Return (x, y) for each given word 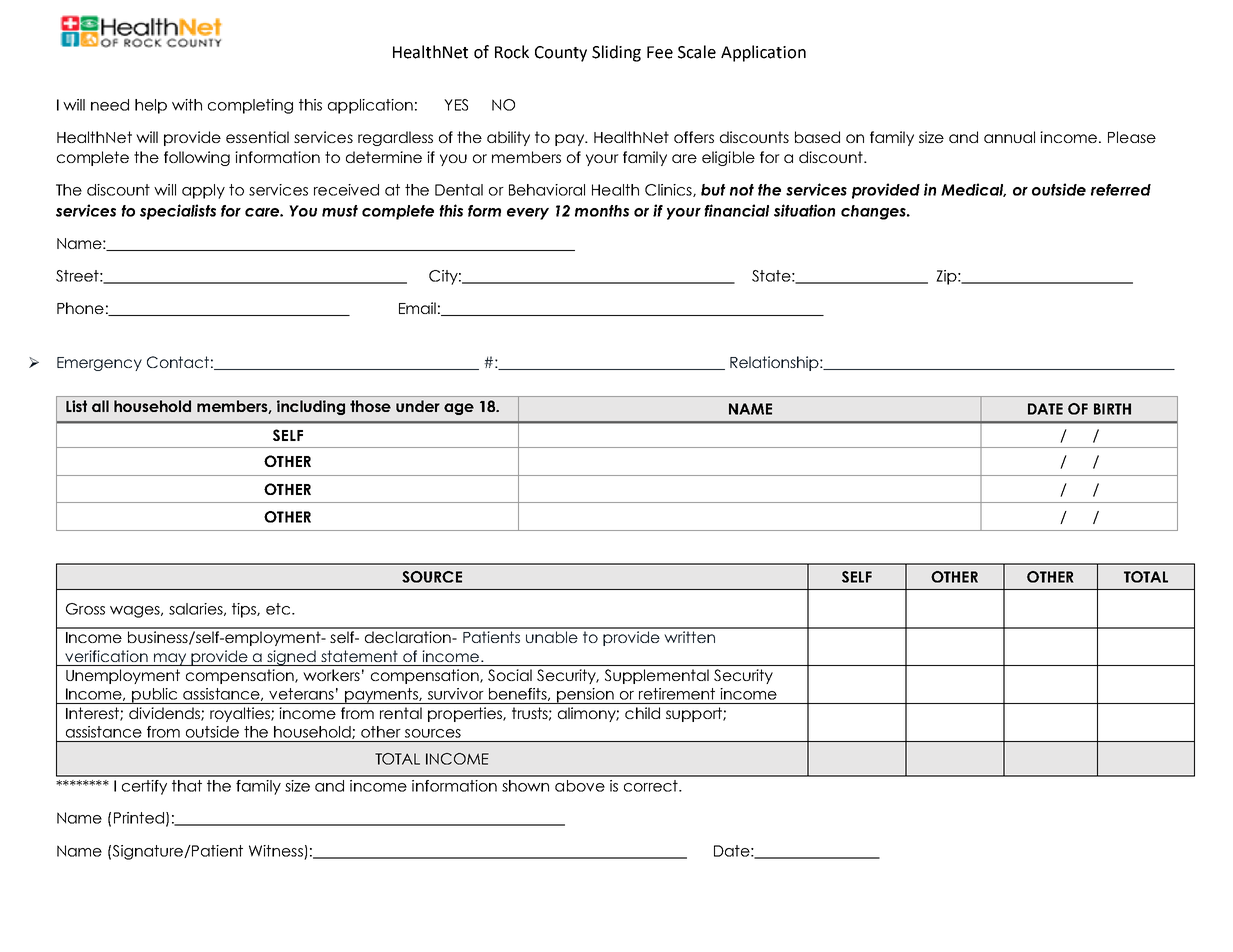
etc (279, 609)
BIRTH (1112, 409)
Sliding (616, 53)
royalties (241, 714)
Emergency (99, 364)
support (695, 714)
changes (874, 212)
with (187, 105)
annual (1009, 137)
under (418, 406)
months (602, 211)
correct (652, 786)
